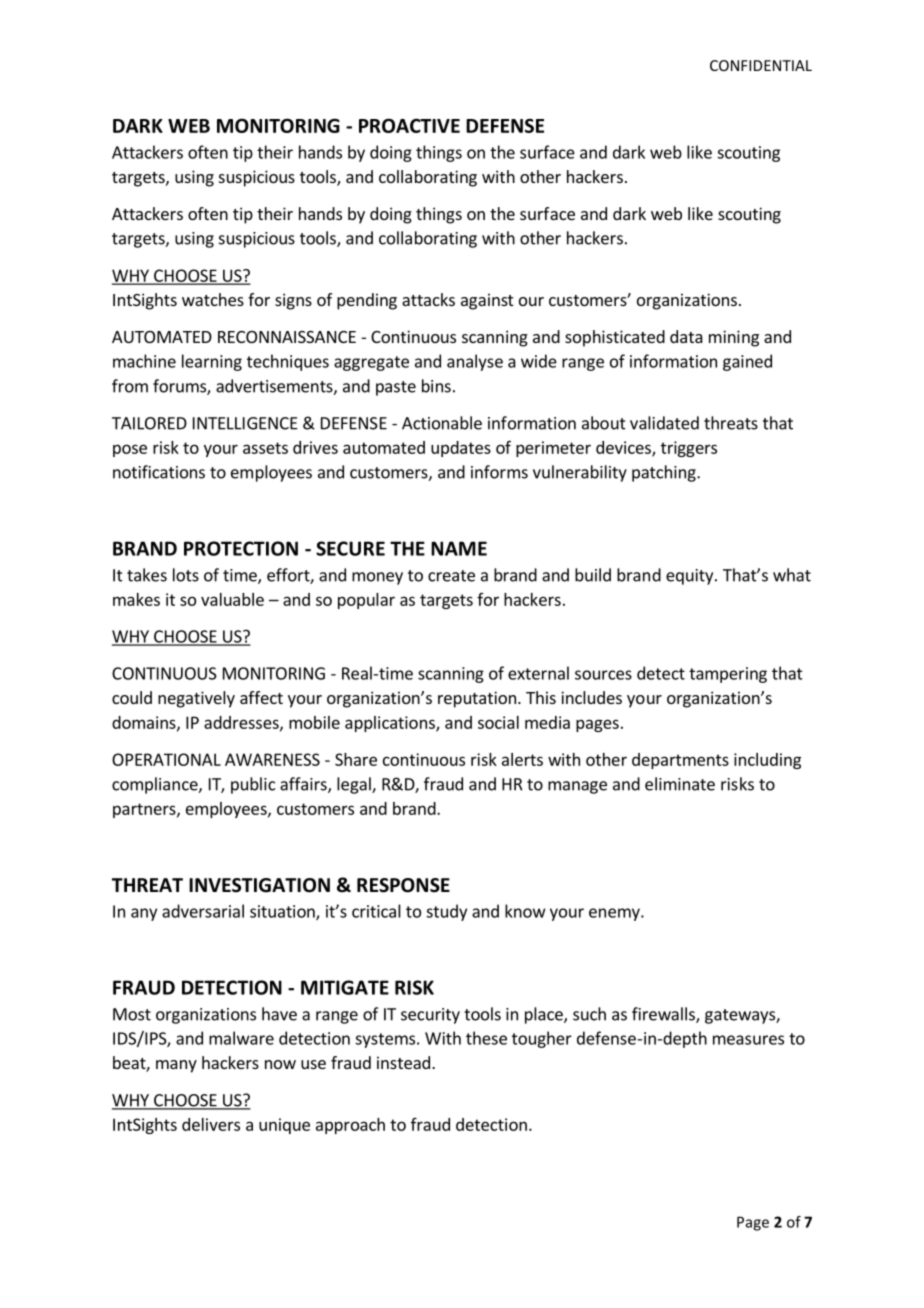  What do you see at coordinates (403, 885) in the screenshot?
I see `RESPONSE` at bounding box center [403, 885].
